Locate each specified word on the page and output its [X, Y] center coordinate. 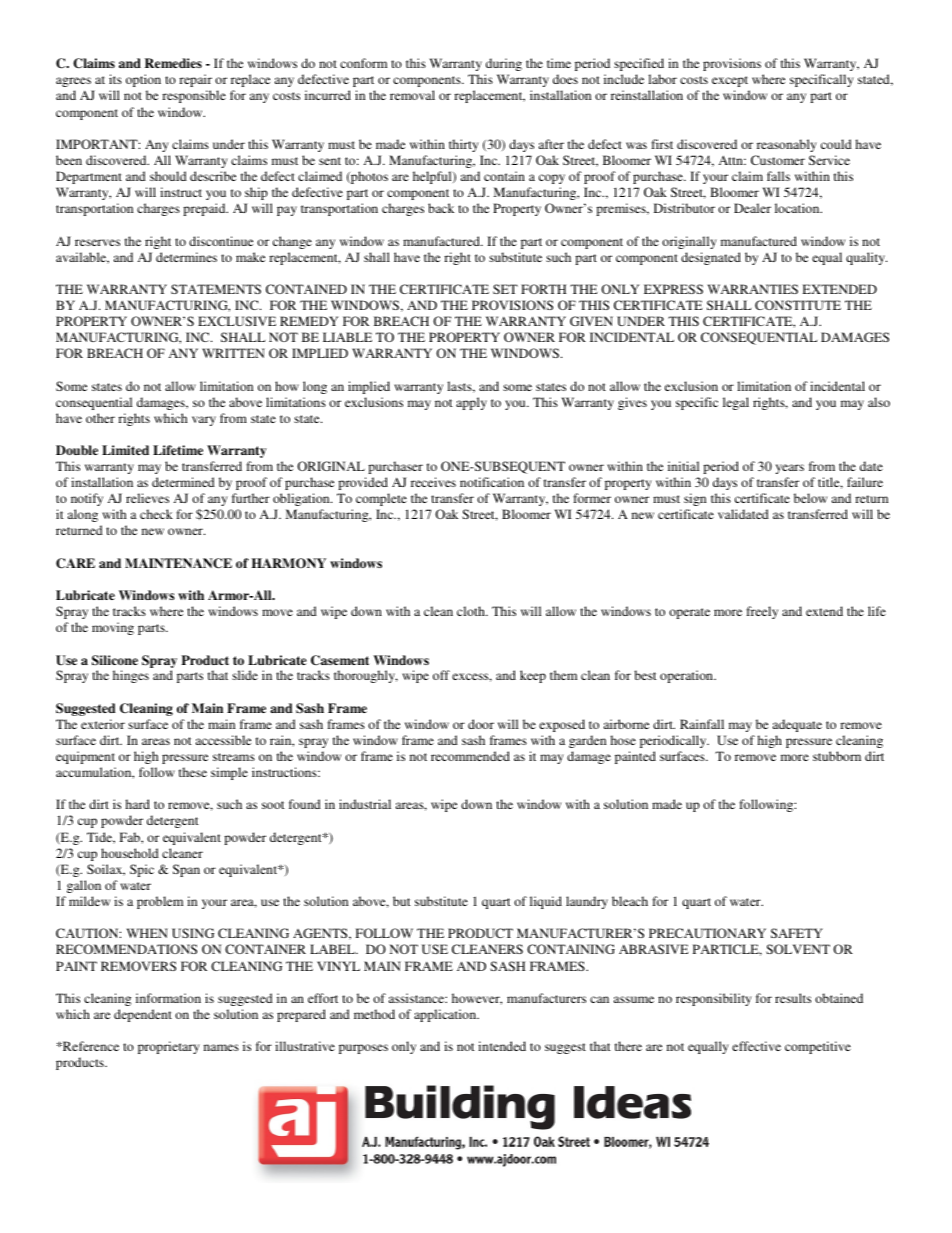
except [730, 81]
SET [505, 289]
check [156, 514]
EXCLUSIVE [237, 321]
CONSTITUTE [798, 305]
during [504, 64]
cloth [472, 611]
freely [762, 612]
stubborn [837, 756]
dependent [143, 1015]
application [446, 1015]
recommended [470, 756]
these [193, 772]
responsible [194, 96]
